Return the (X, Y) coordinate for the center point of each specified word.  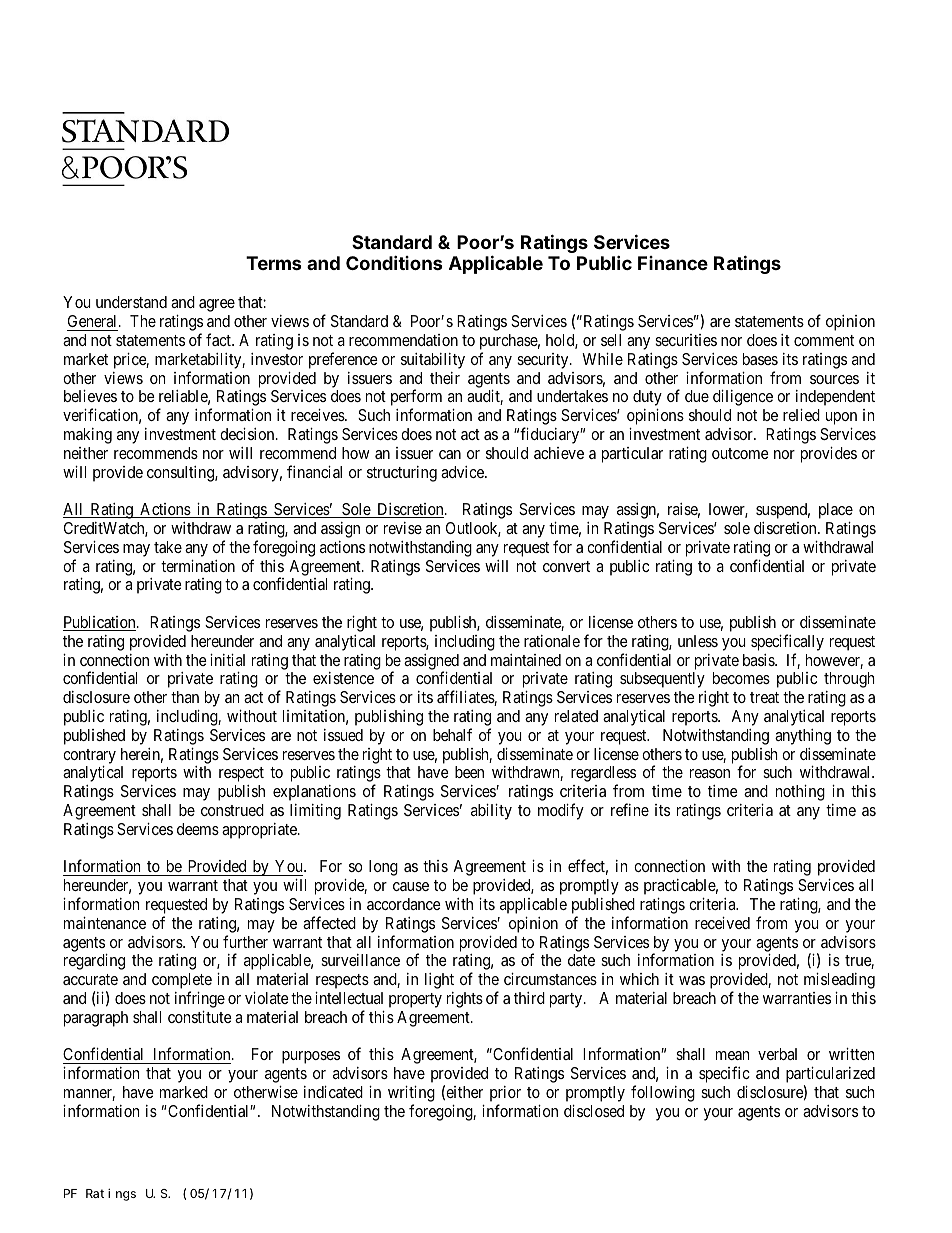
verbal (777, 1054)
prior (505, 1094)
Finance (673, 263)
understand (131, 302)
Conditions (394, 262)
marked (184, 1092)
